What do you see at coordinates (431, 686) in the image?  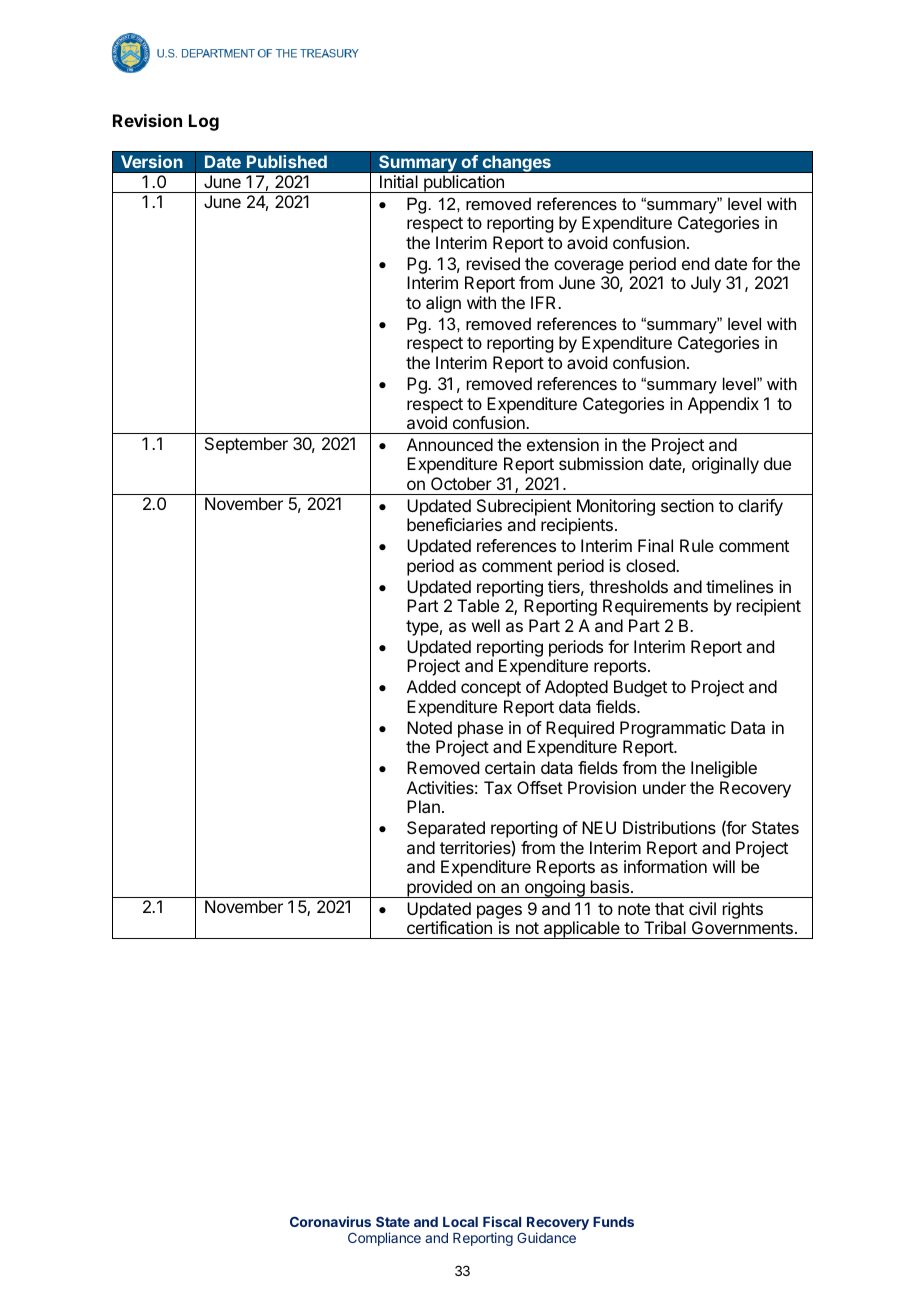 I see `Added` at bounding box center [431, 686].
